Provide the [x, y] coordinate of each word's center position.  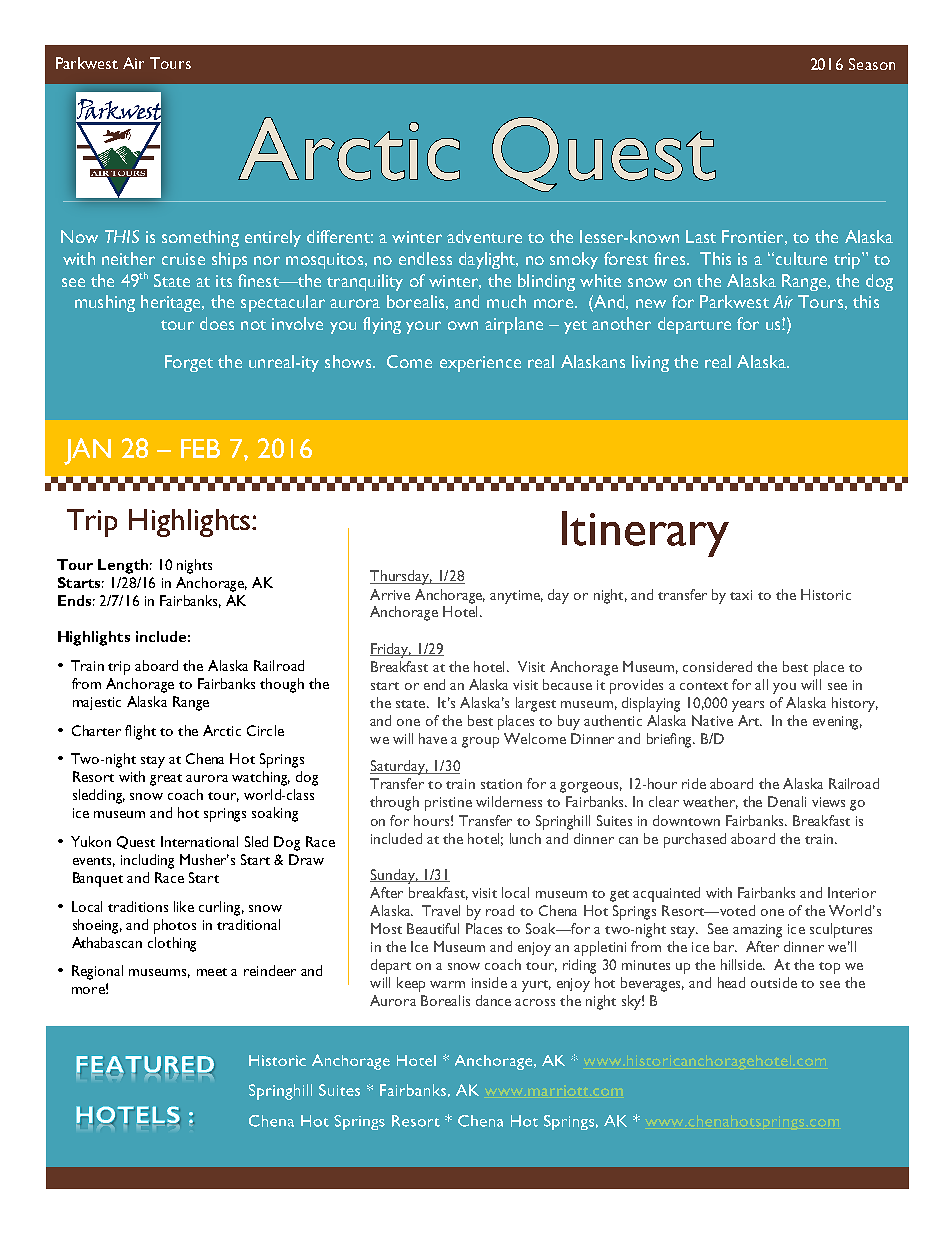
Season [872, 64]
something [200, 238]
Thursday [401, 577]
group [480, 742]
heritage [172, 303]
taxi [741, 595]
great [166, 780]
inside [489, 982]
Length [123, 566]
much [506, 301]
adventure [484, 236]
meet [212, 972]
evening [837, 723]
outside [774, 982]
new [651, 303]
